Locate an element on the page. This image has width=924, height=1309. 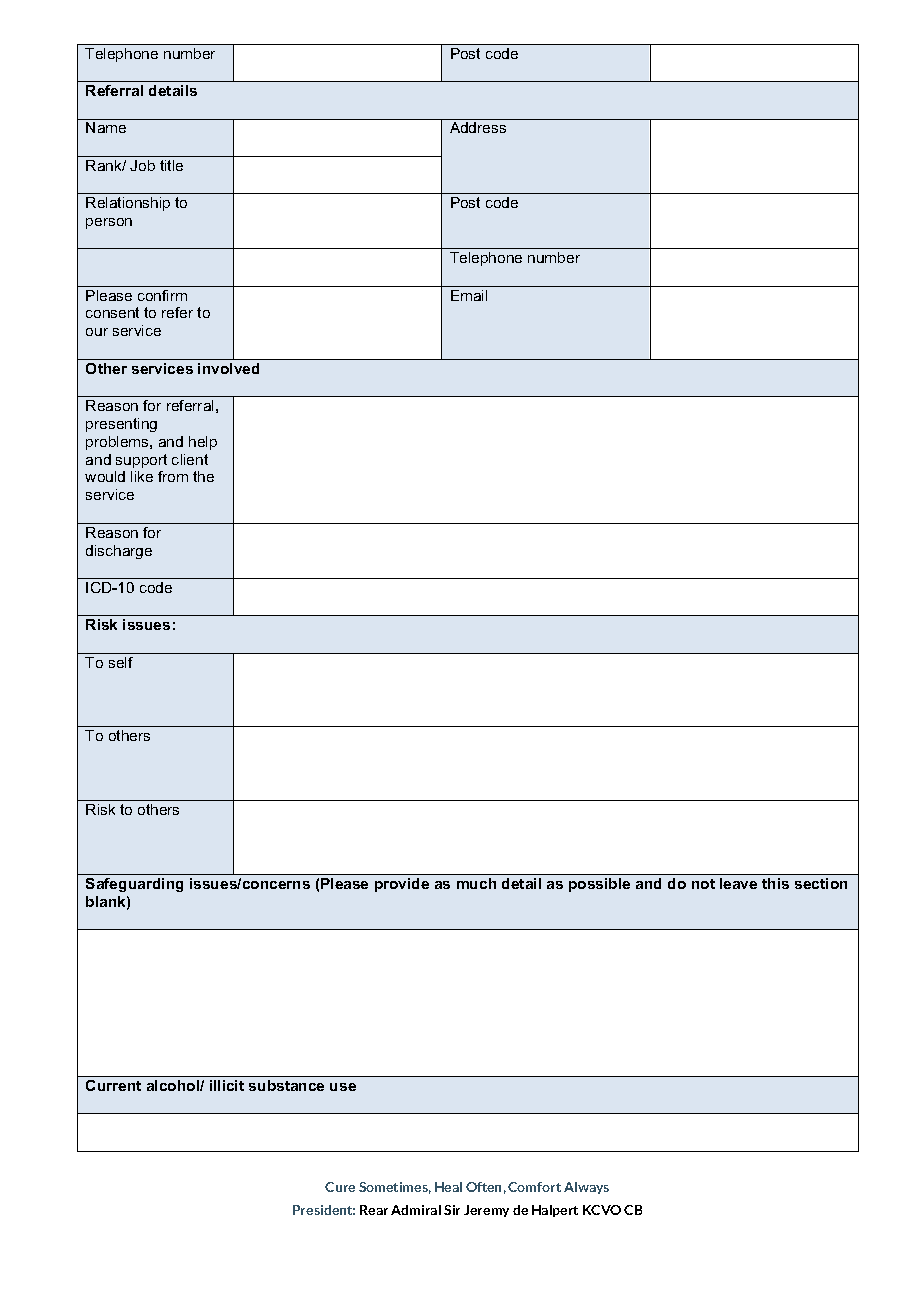
Heal is located at coordinates (448, 1187).
